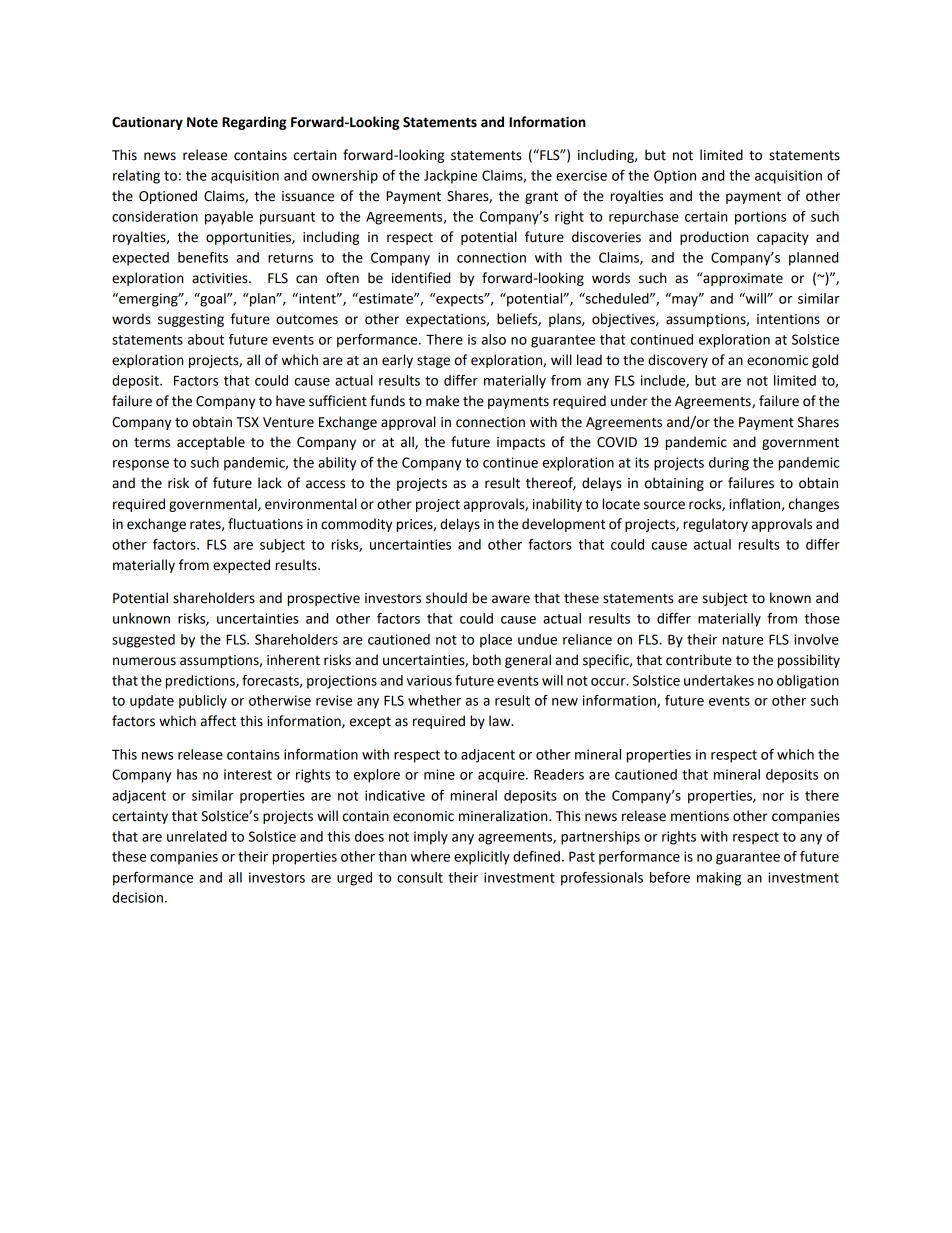  What do you see at coordinates (197, 836) in the image?
I see `unrelated` at bounding box center [197, 836].
